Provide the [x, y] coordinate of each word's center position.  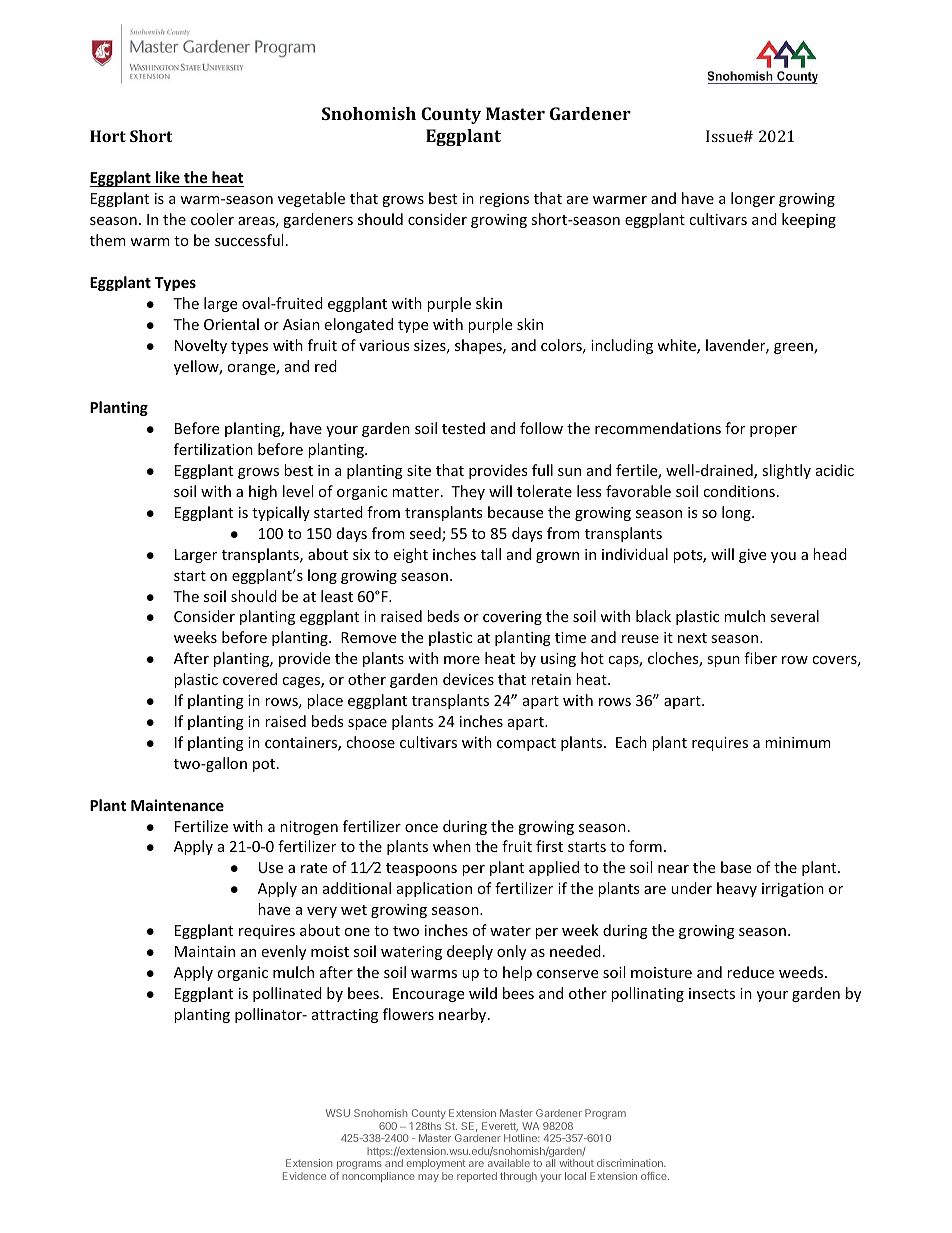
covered [250, 679]
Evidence [304, 1176]
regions [504, 200]
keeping [809, 220]
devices [468, 679]
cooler [212, 219]
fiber [760, 658]
